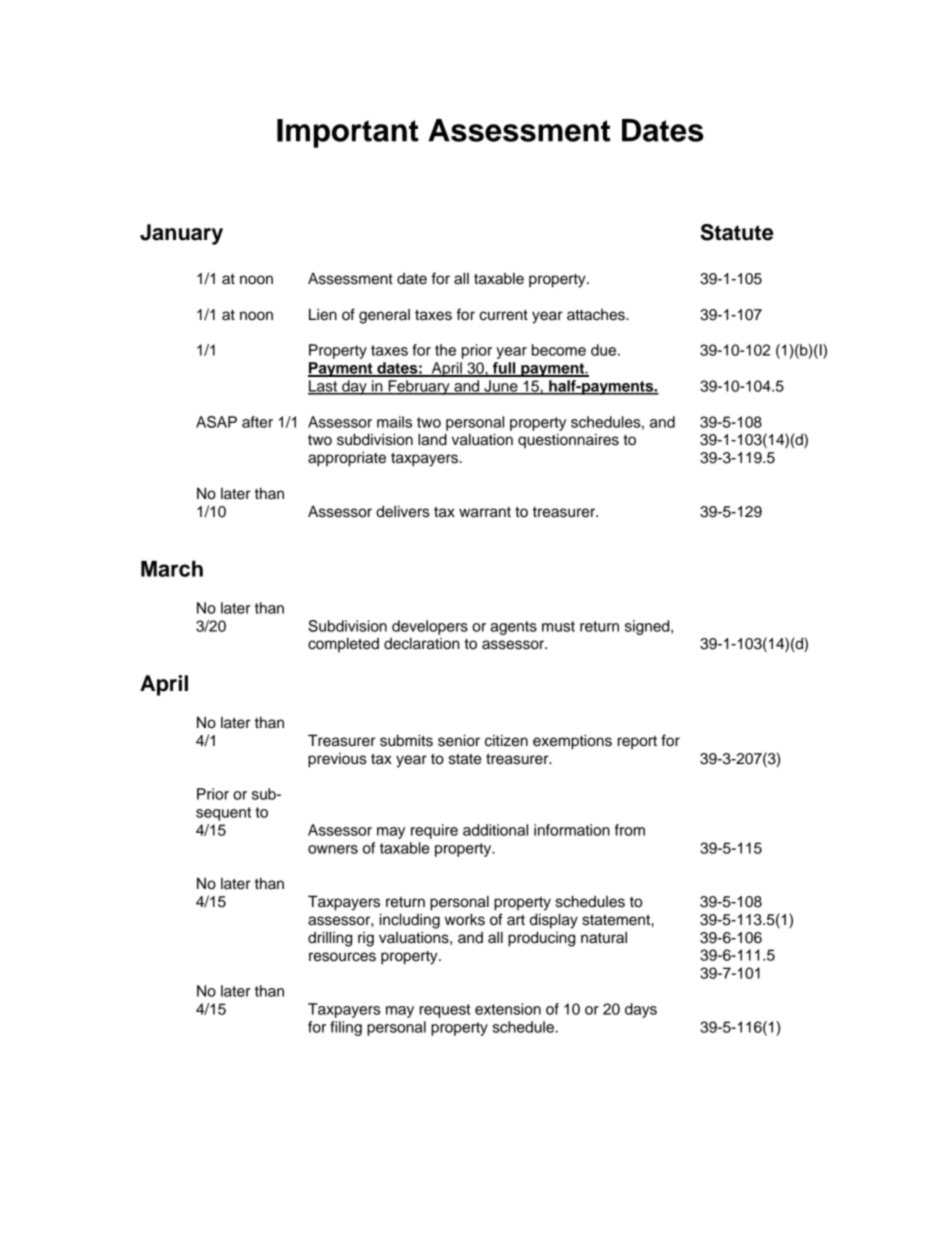  What do you see at coordinates (445, 1011) in the document?
I see `request` at bounding box center [445, 1011].
